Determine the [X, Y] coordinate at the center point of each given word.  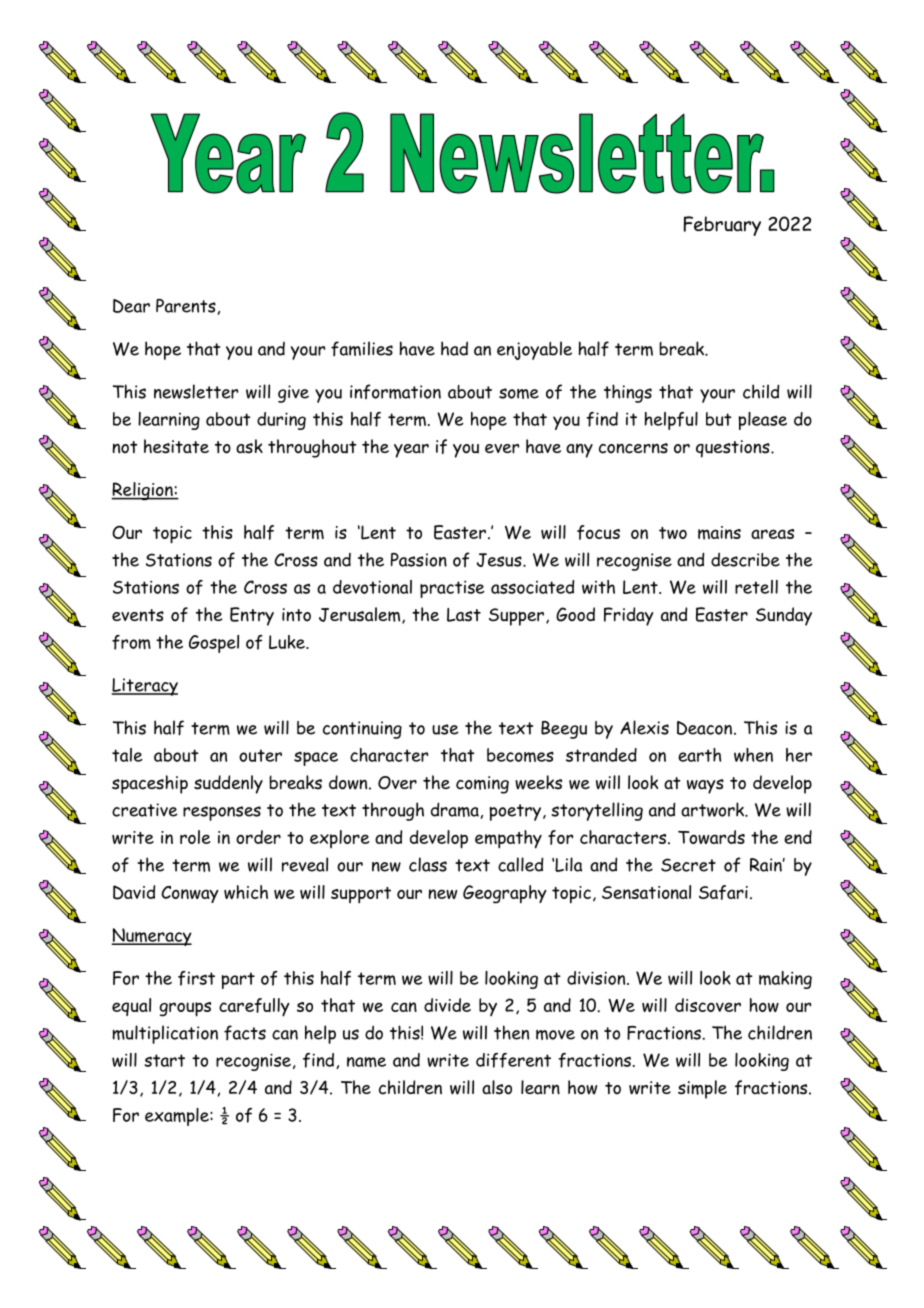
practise [452, 589]
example [178, 1117]
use [445, 729]
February [722, 226]
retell [756, 587]
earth [700, 755]
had [454, 348]
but [719, 419]
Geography [505, 894]
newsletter [196, 391]
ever [502, 449]
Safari [723, 892]
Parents [186, 306]
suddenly [228, 784]
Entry [252, 616]
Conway [190, 894]
